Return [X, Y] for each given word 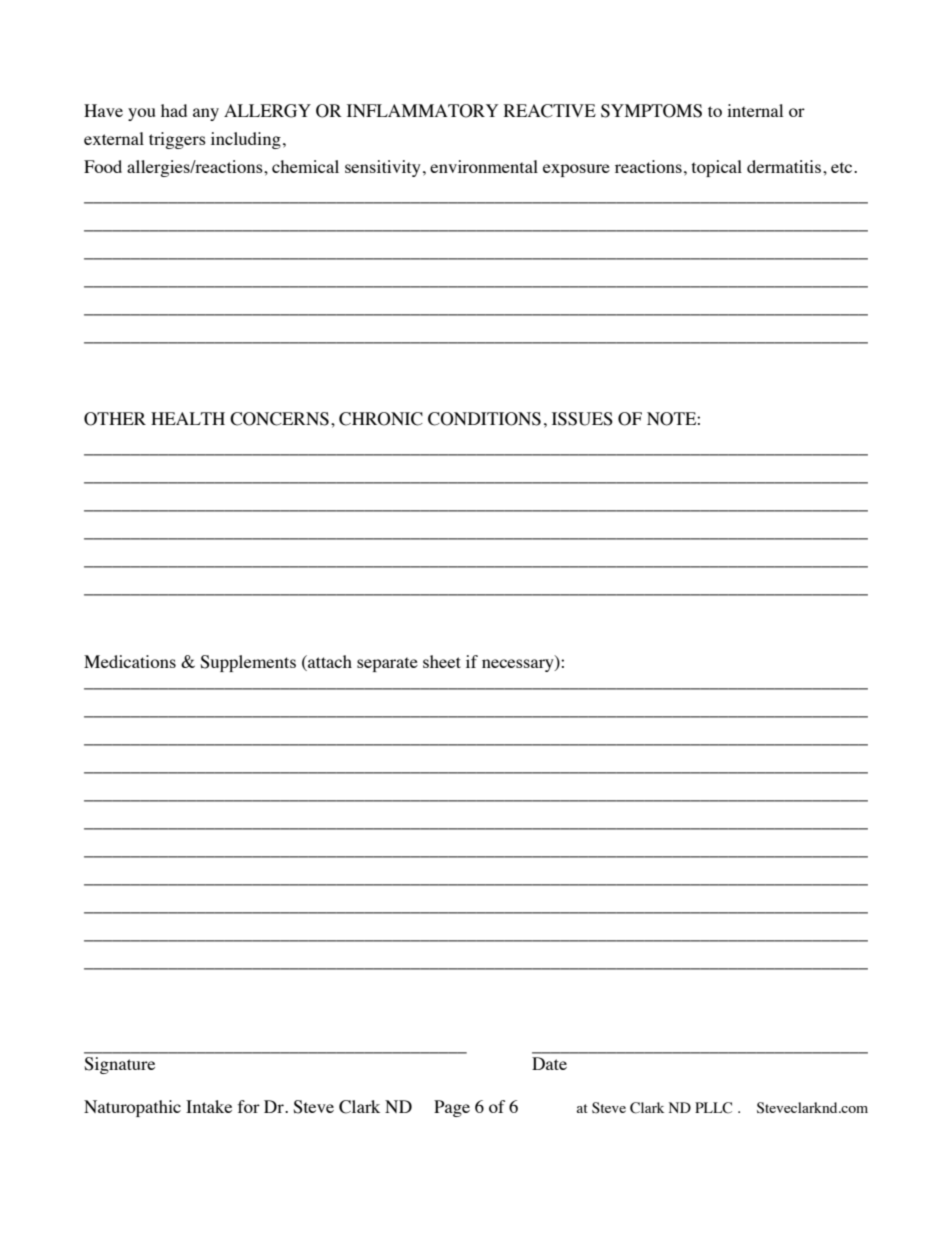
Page [452, 1108]
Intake [209, 1106]
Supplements [248, 663]
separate [387, 664]
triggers [177, 140]
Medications [130, 661]
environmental [484, 166]
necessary [519, 665]
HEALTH [188, 418]
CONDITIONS [484, 419]
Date [549, 1063]
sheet [442, 661]
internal [755, 110]
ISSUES [582, 419]
